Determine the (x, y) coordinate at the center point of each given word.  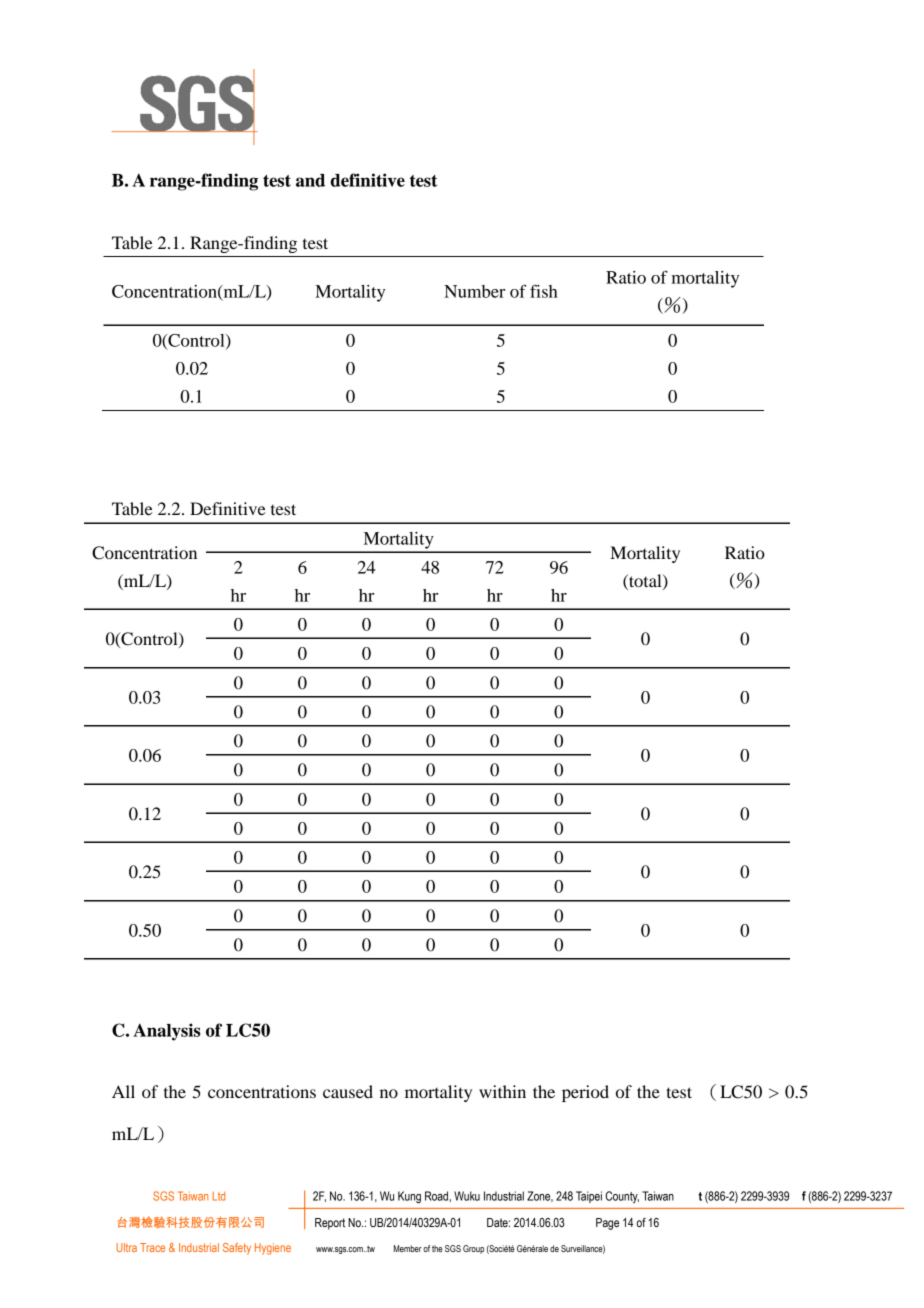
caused (348, 1091)
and (310, 180)
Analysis (167, 1032)
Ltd (219, 1196)
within (502, 1091)
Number (474, 291)
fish (544, 291)
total (645, 581)
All (123, 1091)
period (585, 1093)
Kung (409, 1197)
